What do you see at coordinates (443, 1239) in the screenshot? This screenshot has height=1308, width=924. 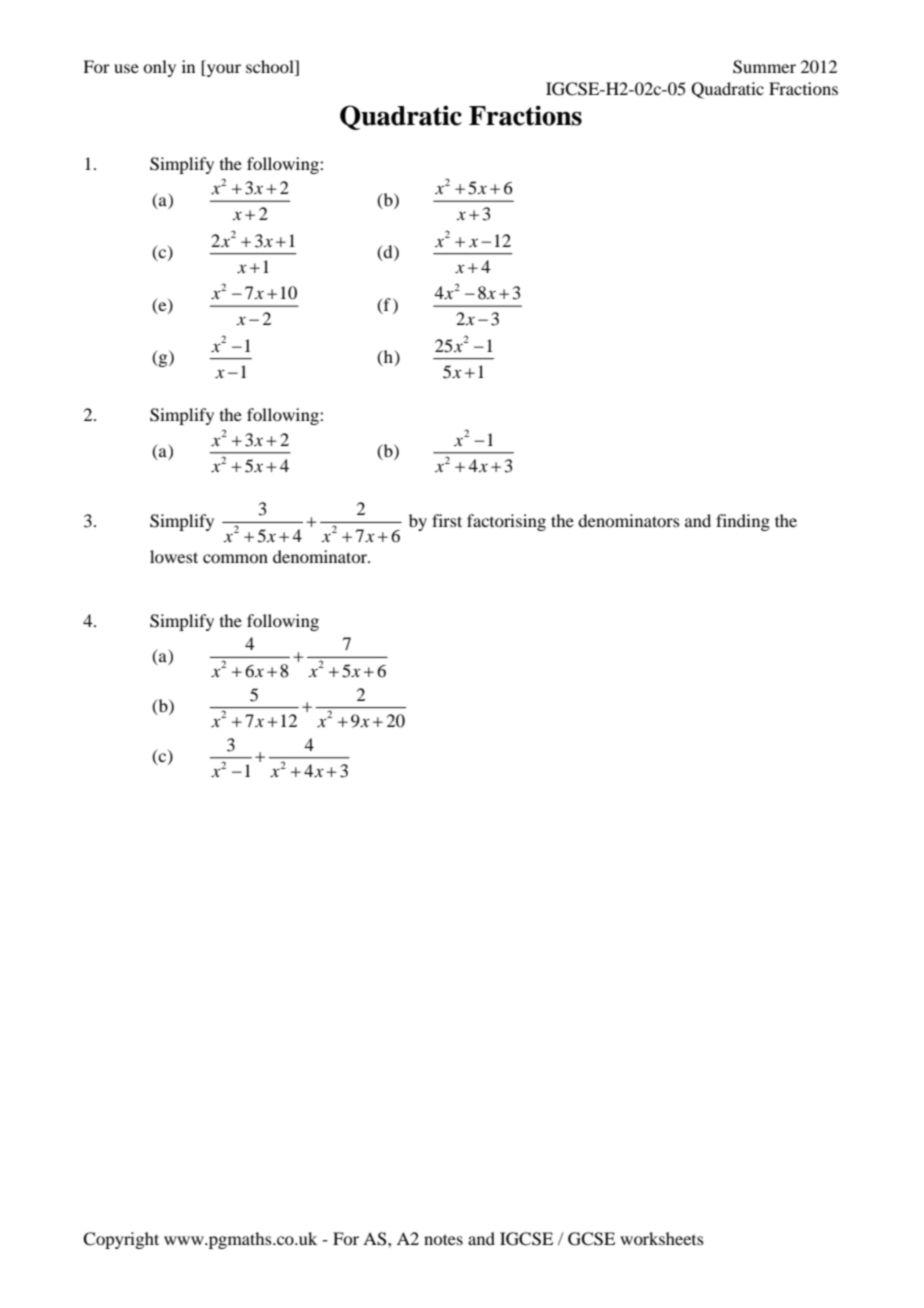 I see `notes` at bounding box center [443, 1239].
